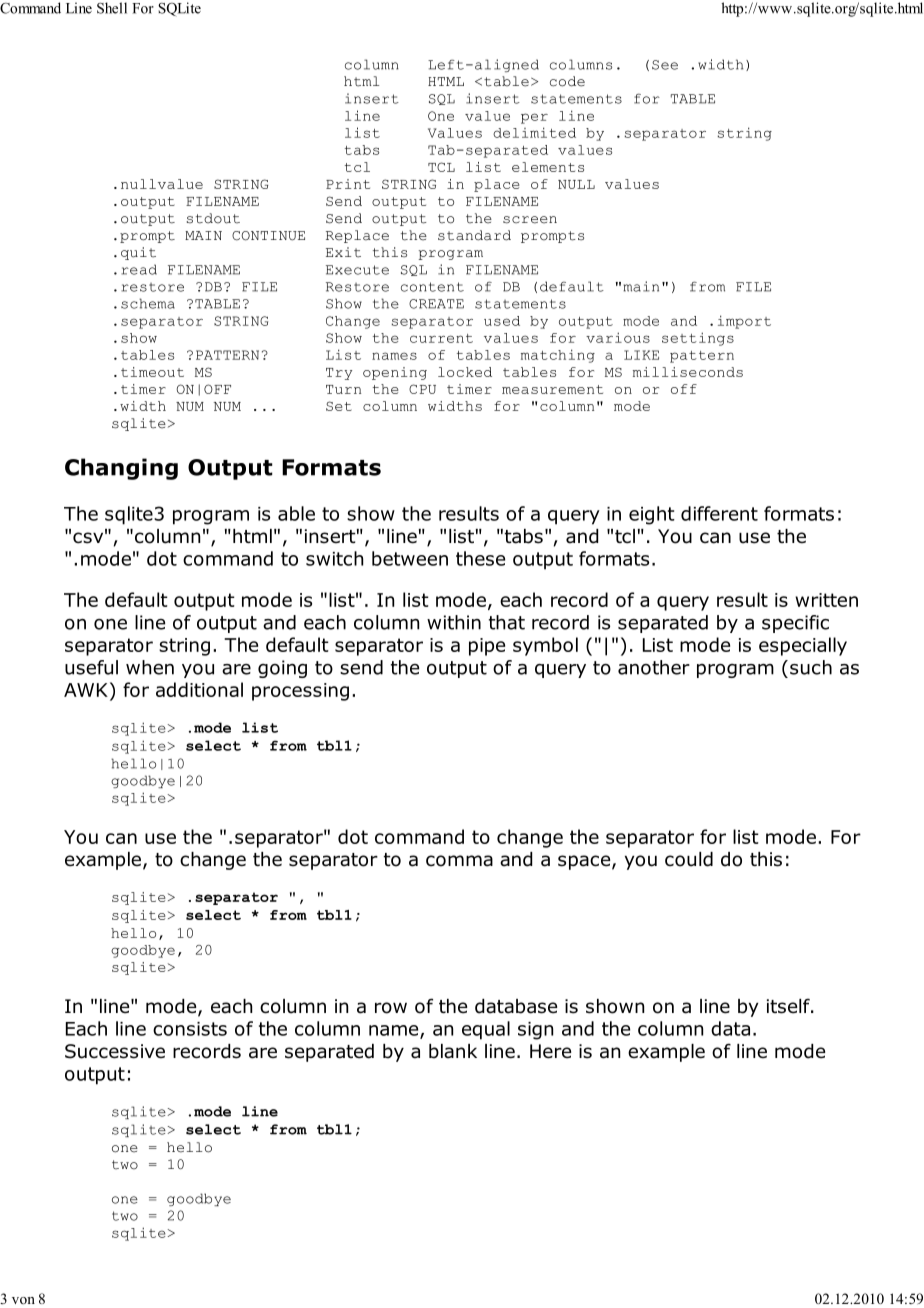 The width and height of the image is (924, 1308). I want to click on per, so click(534, 118).
